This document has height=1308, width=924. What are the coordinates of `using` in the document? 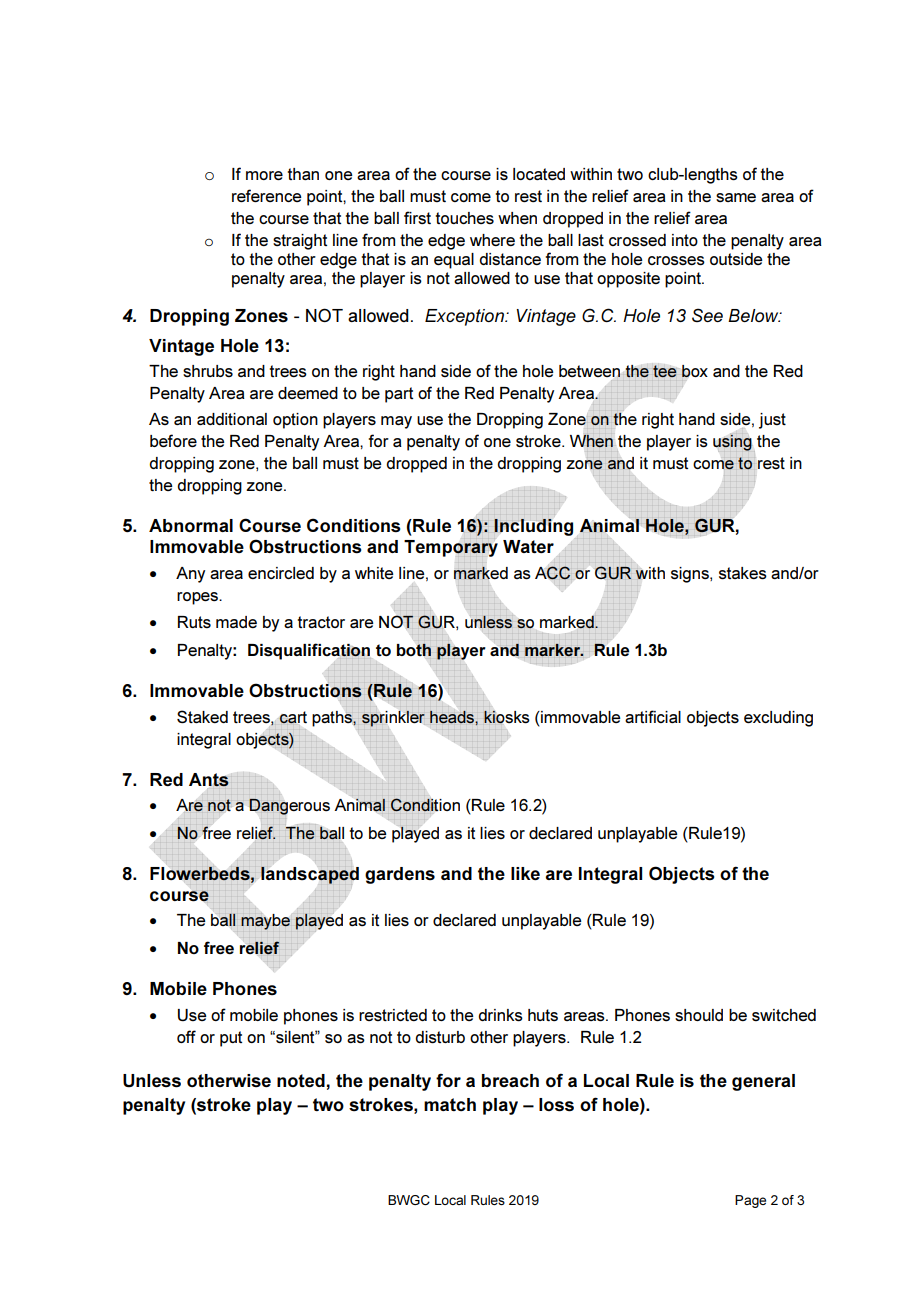 It's located at (732, 443).
